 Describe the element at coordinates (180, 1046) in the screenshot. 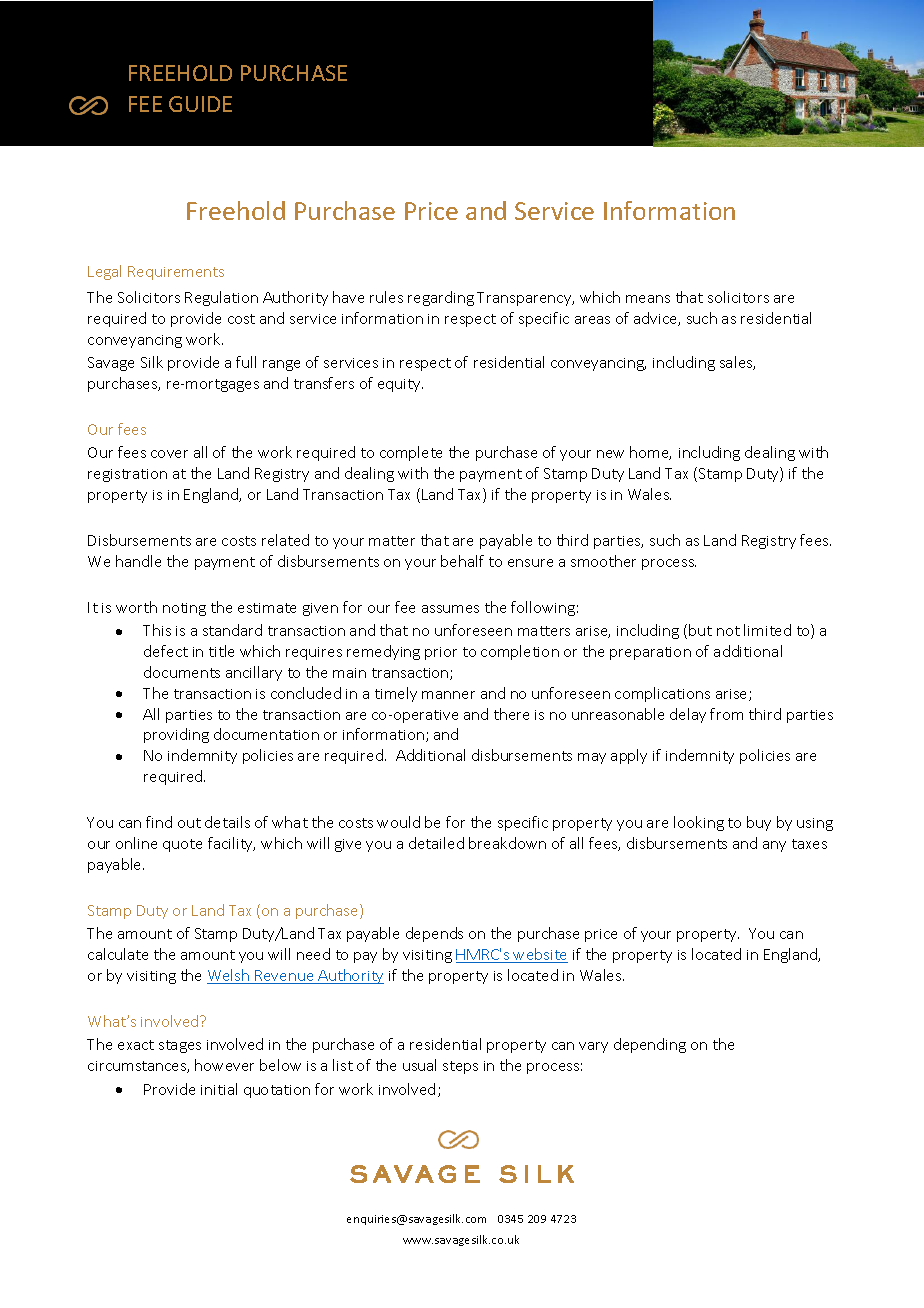

I see `stages` at that location.
